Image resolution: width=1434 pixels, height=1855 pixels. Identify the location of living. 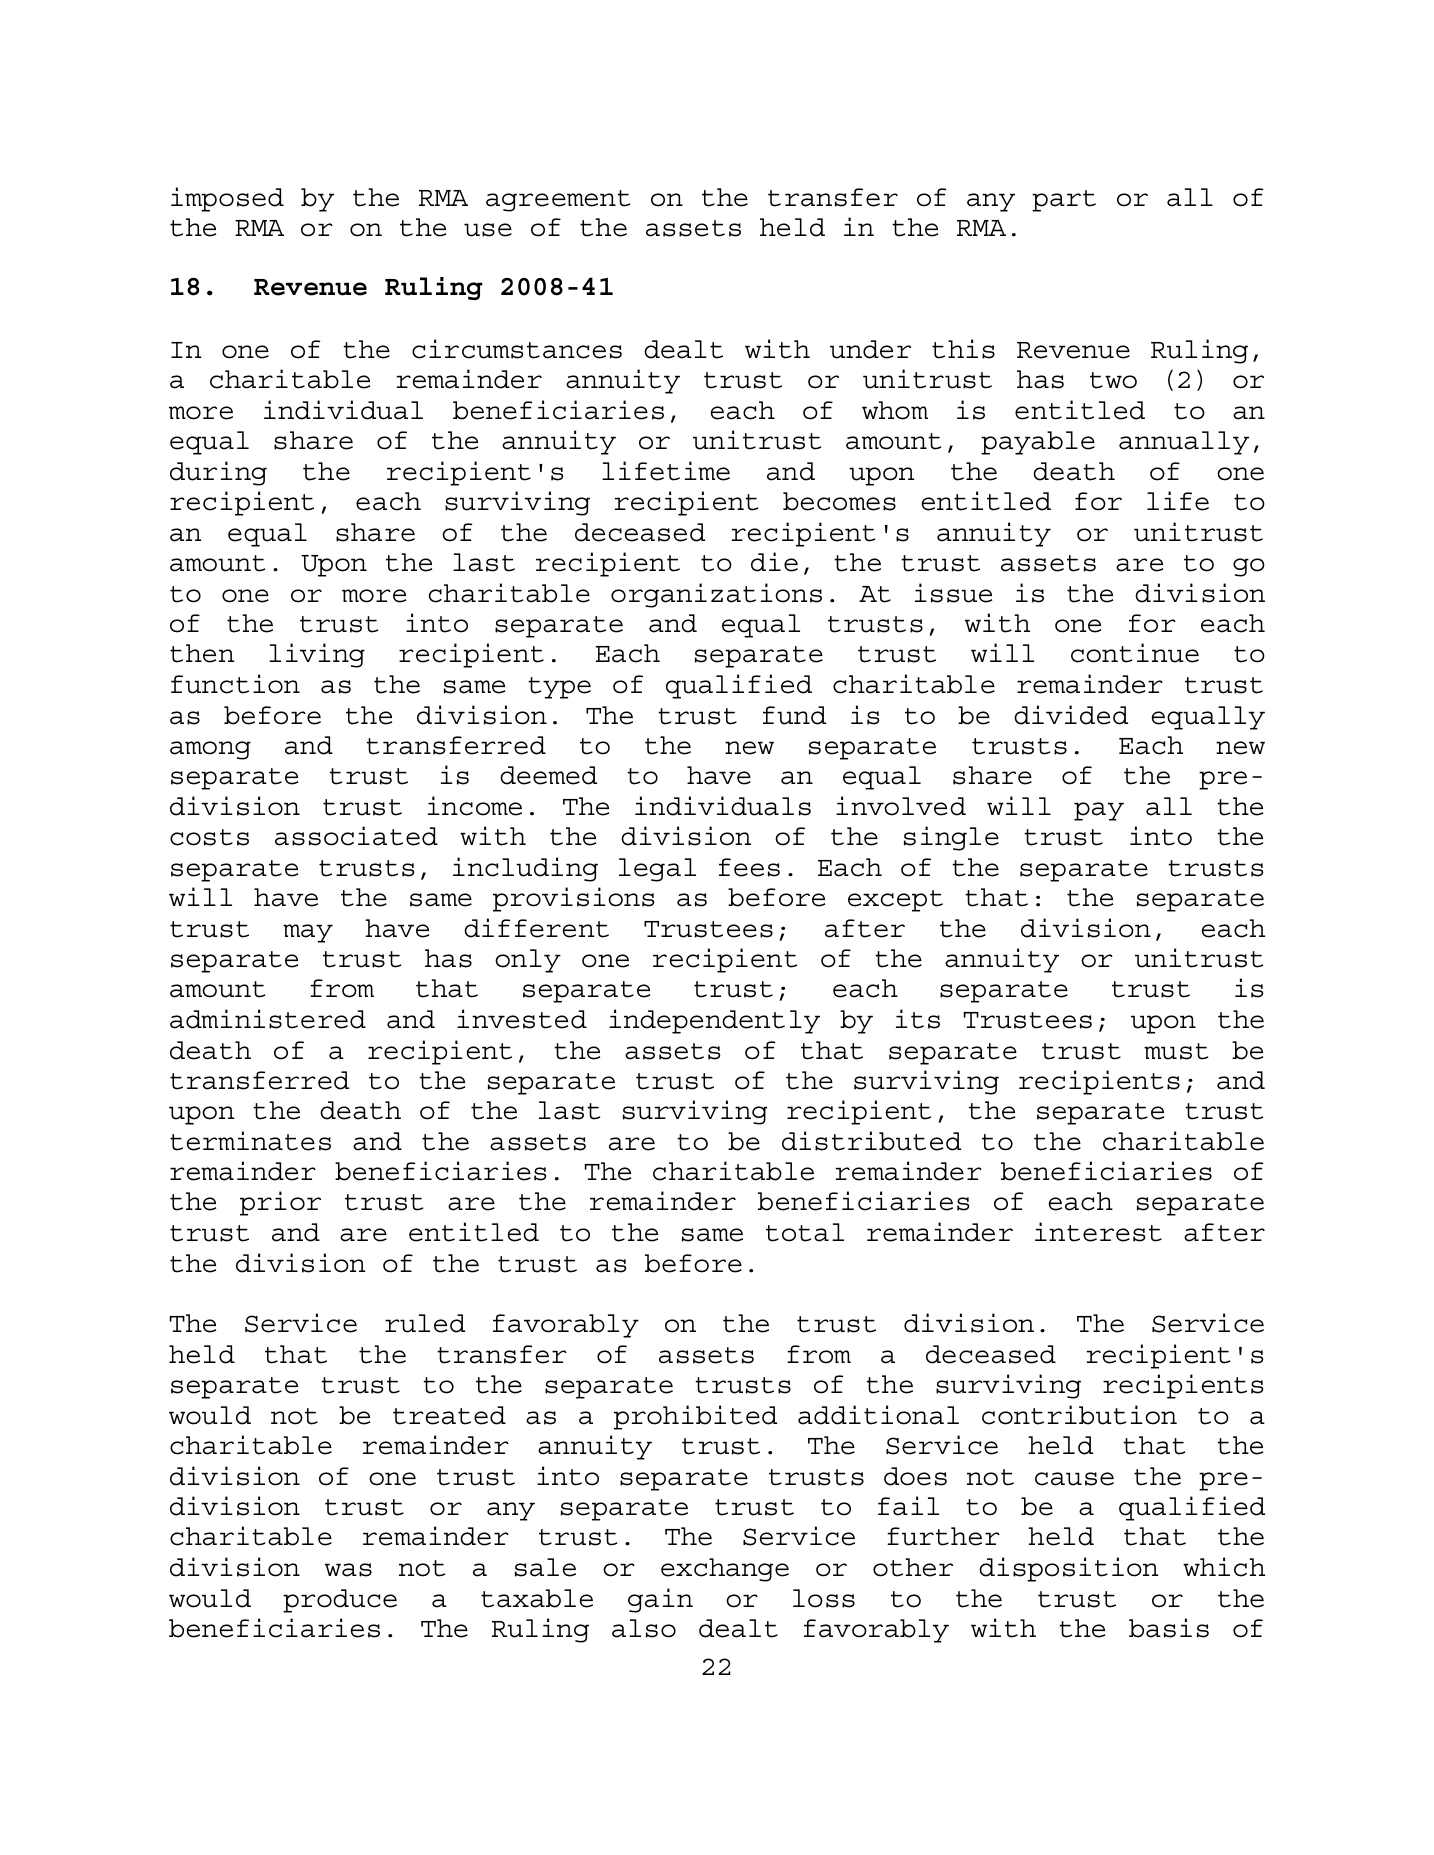
(317, 655).
